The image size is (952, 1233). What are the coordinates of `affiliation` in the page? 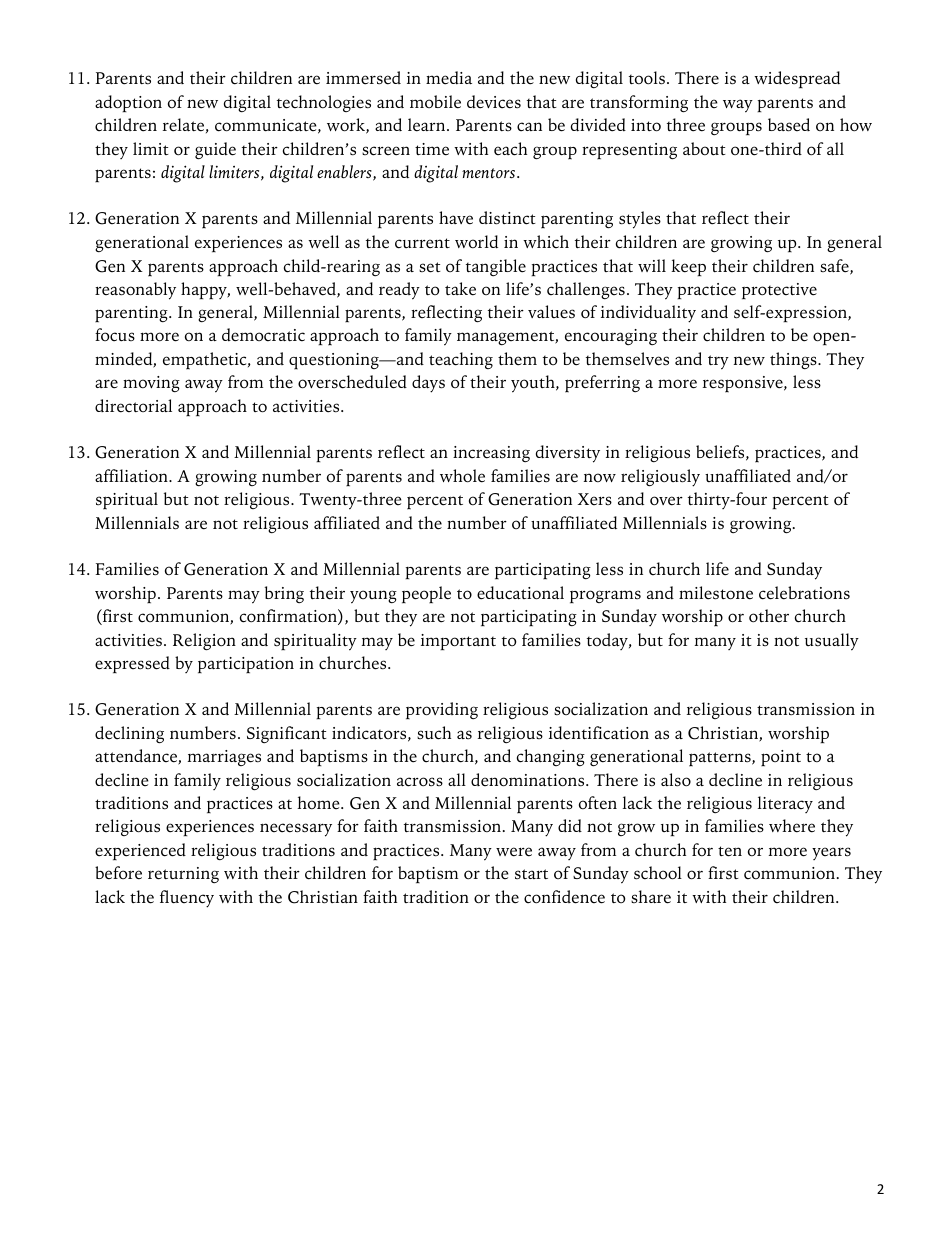 It's located at (132, 476).
